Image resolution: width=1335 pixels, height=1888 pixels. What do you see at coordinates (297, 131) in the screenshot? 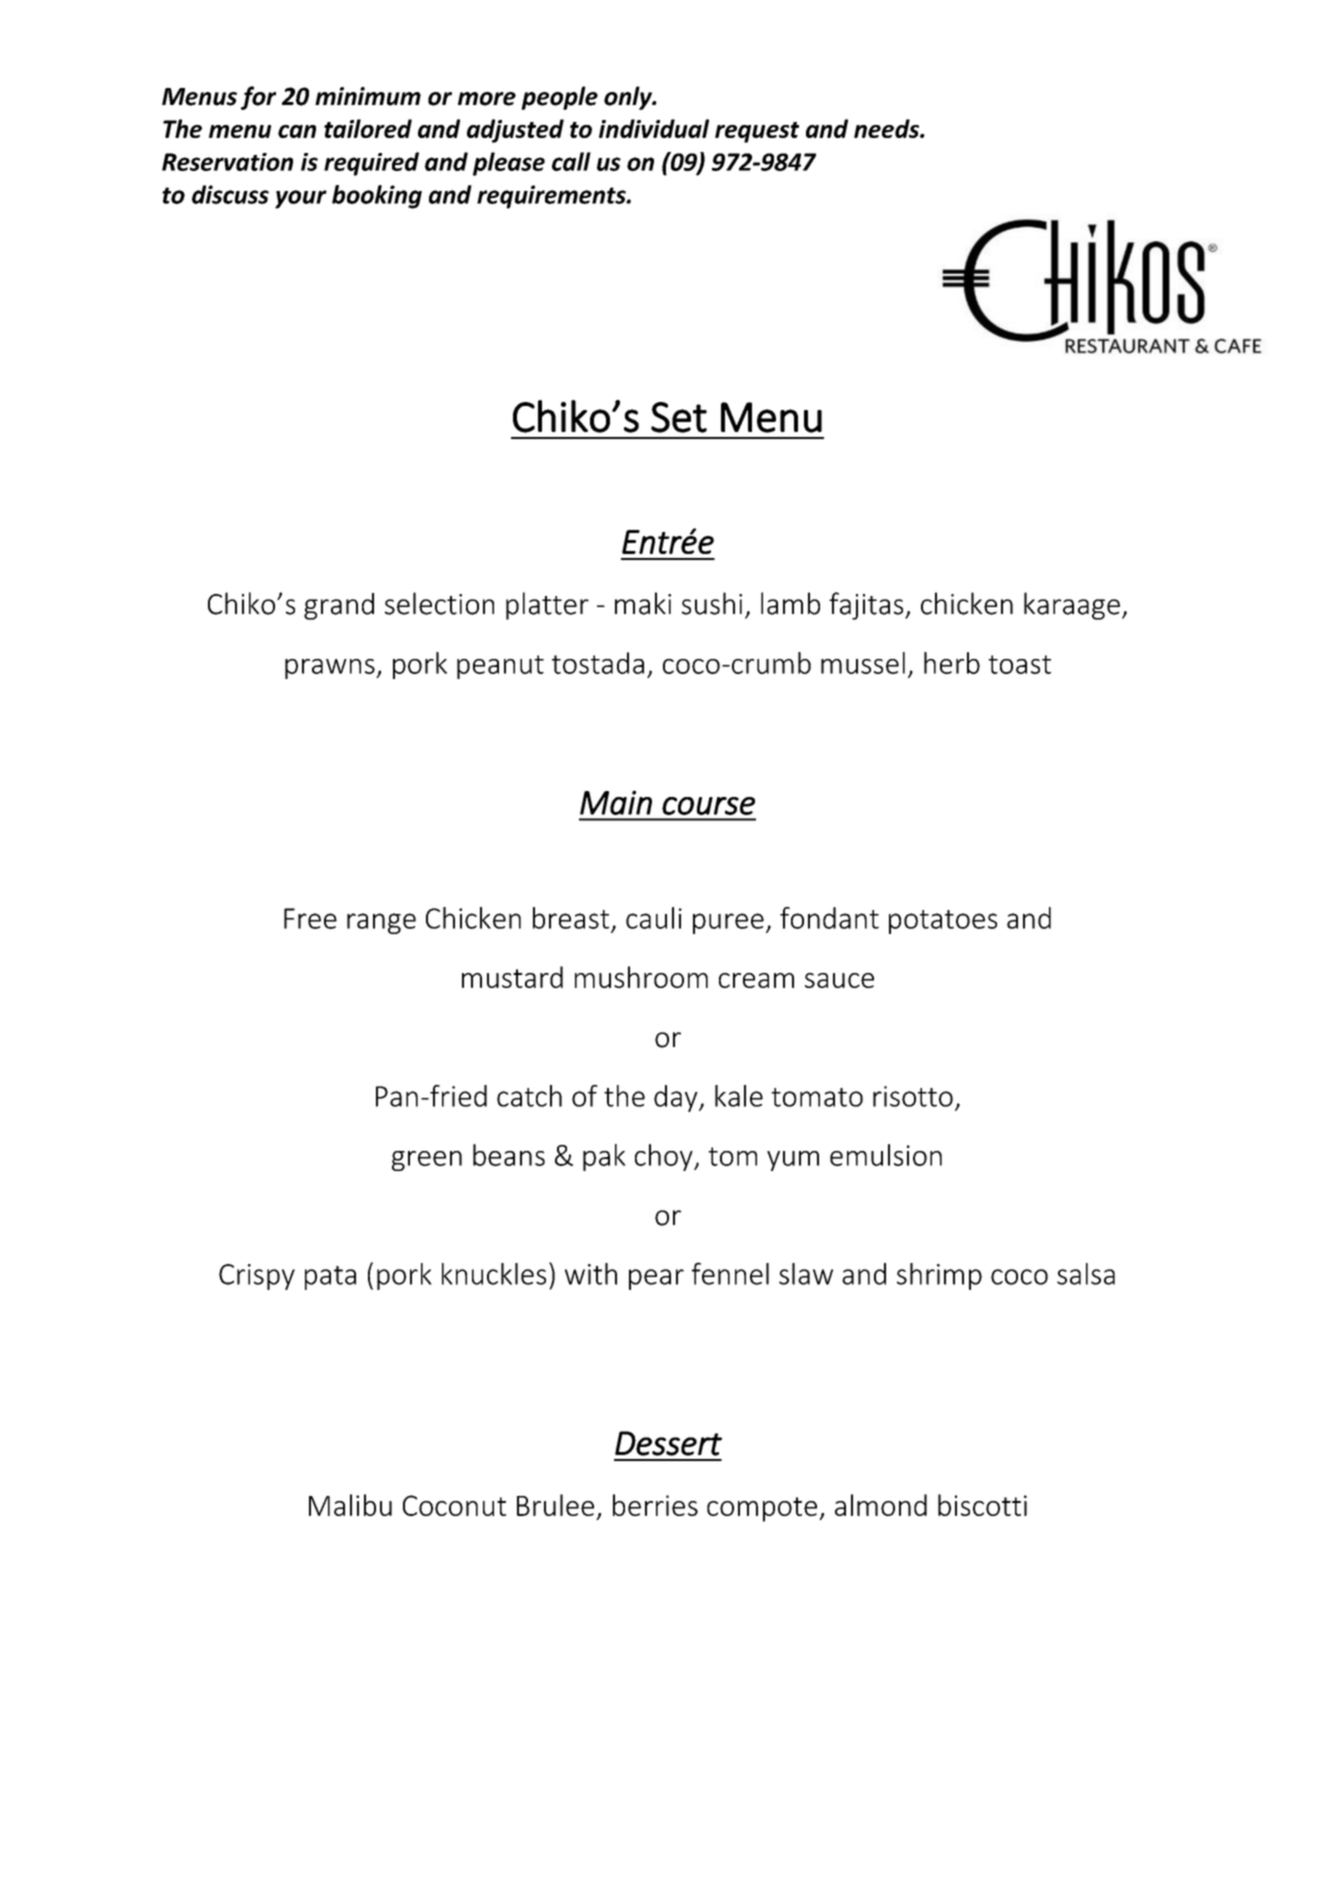
I see `can` at bounding box center [297, 131].
